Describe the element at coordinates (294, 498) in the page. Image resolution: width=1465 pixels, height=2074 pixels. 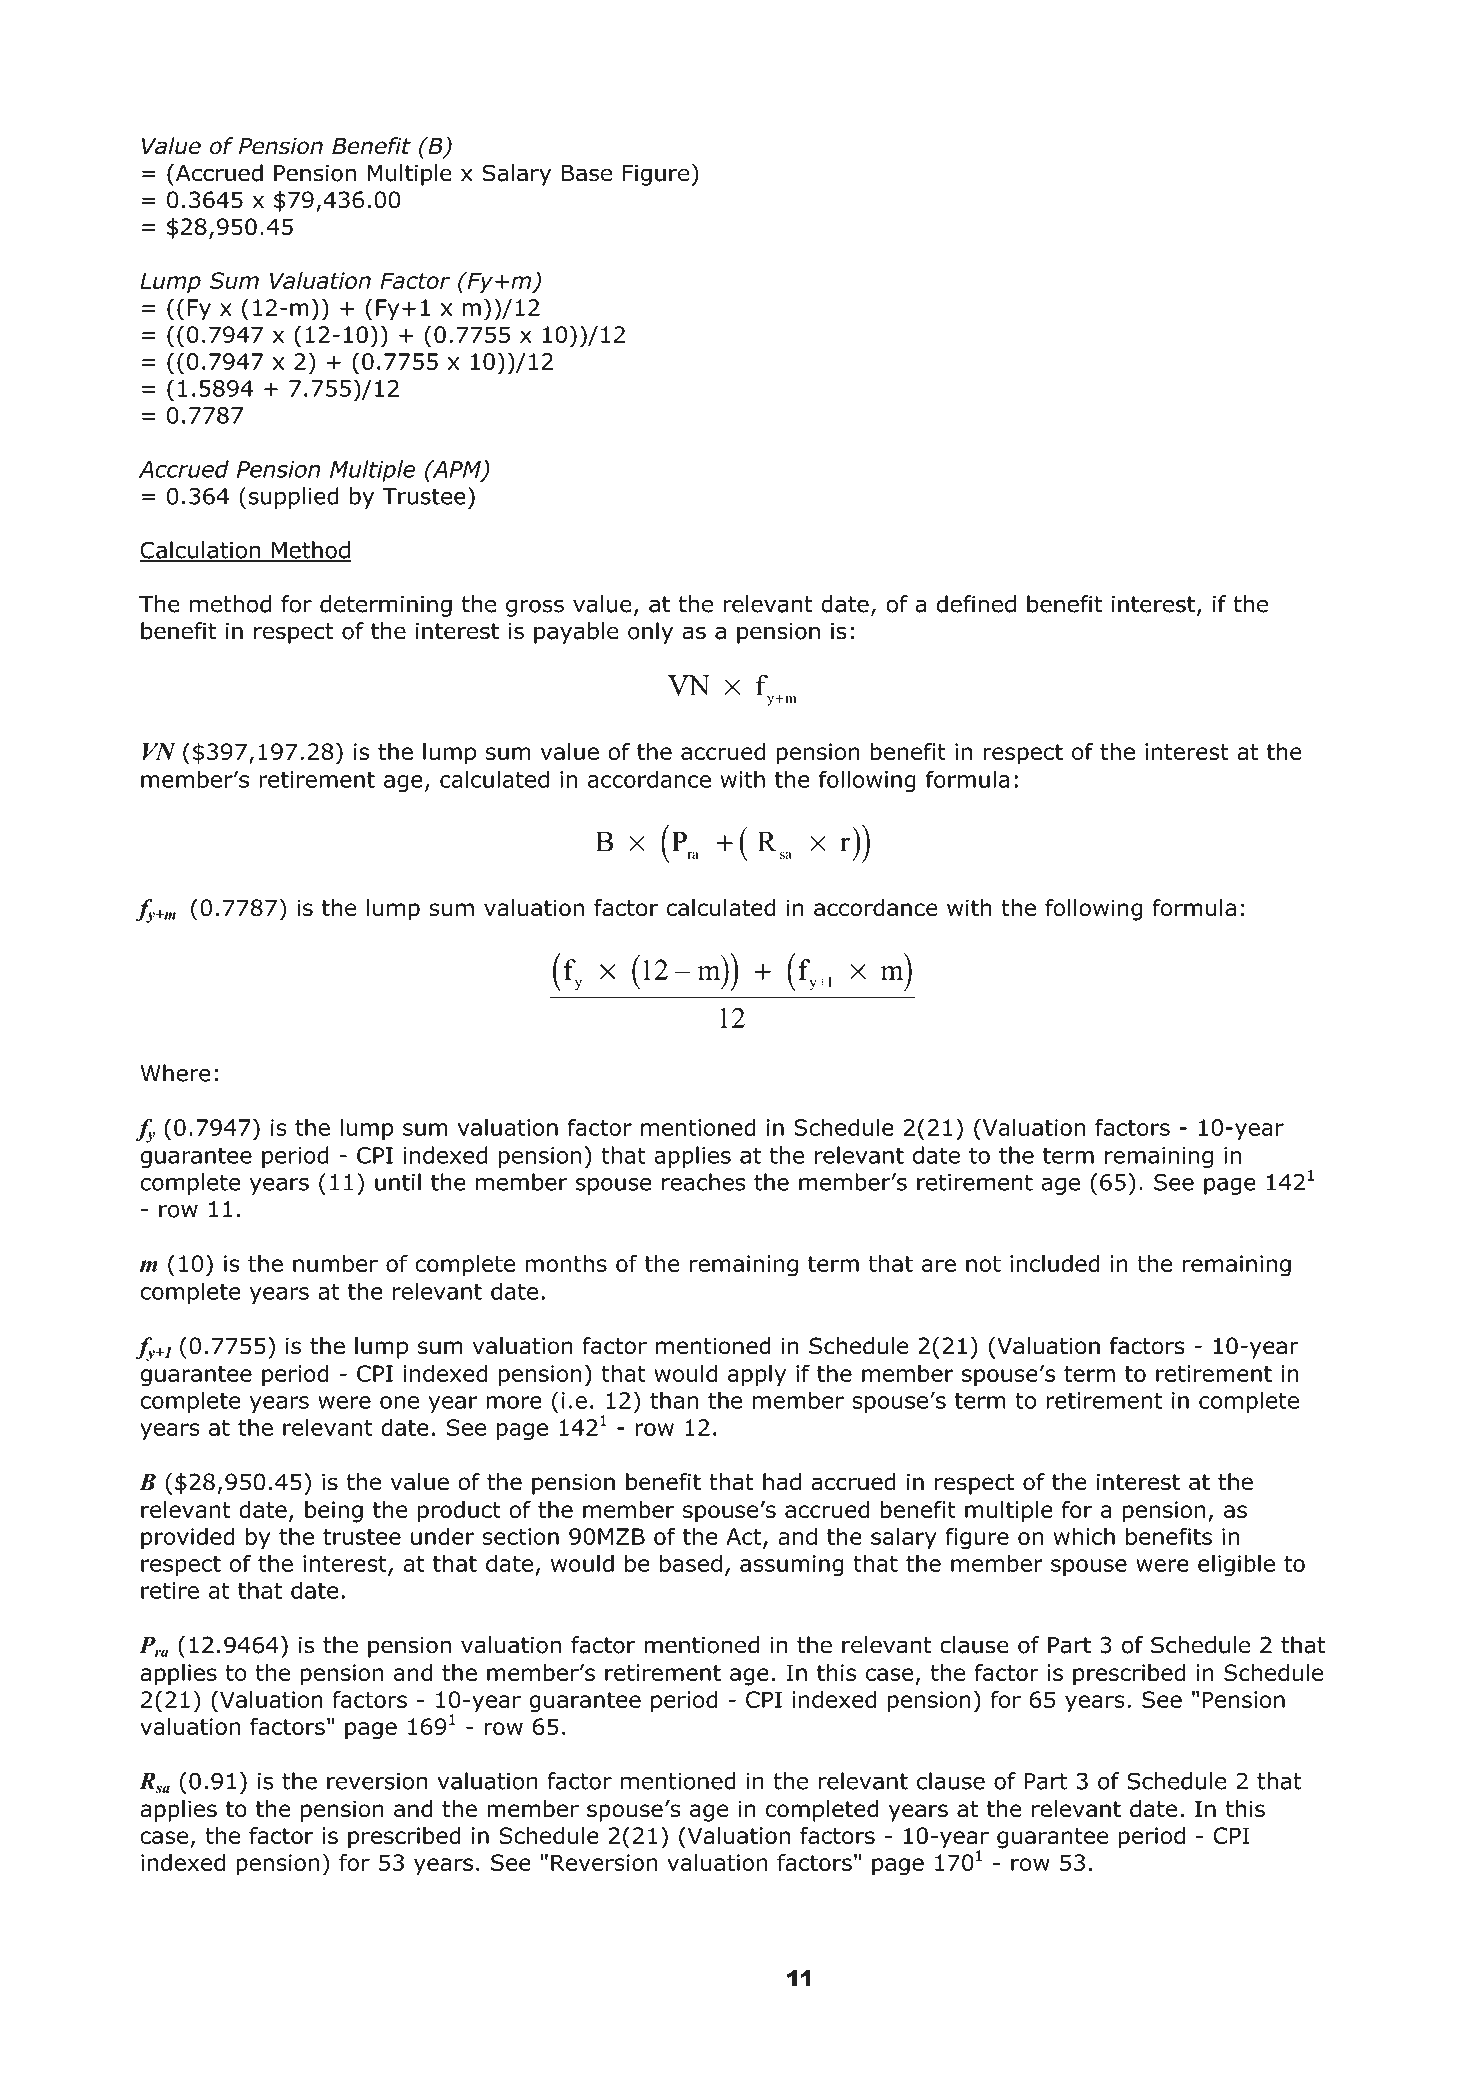
I see `supplied` at that location.
